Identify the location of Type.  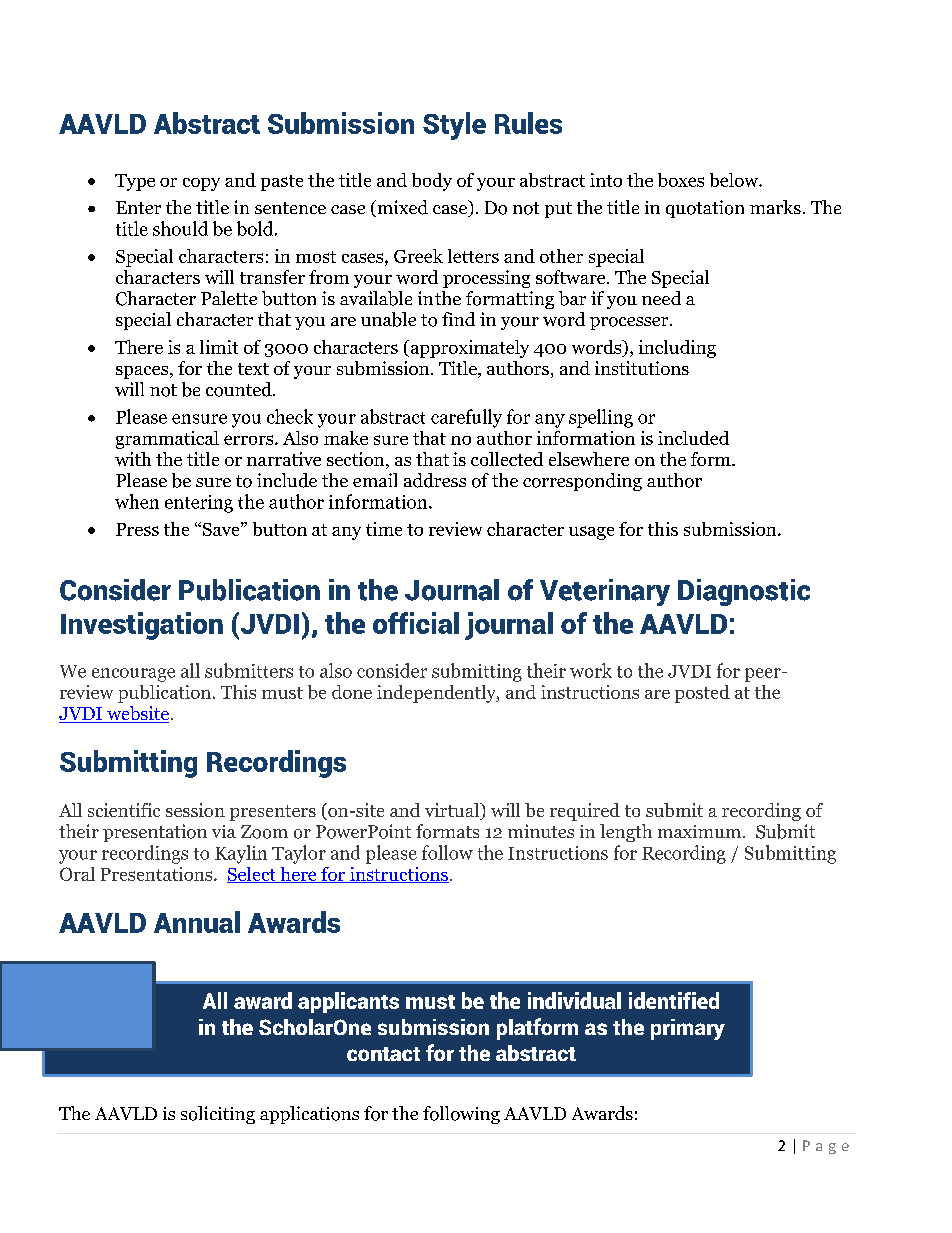
(135, 182).
